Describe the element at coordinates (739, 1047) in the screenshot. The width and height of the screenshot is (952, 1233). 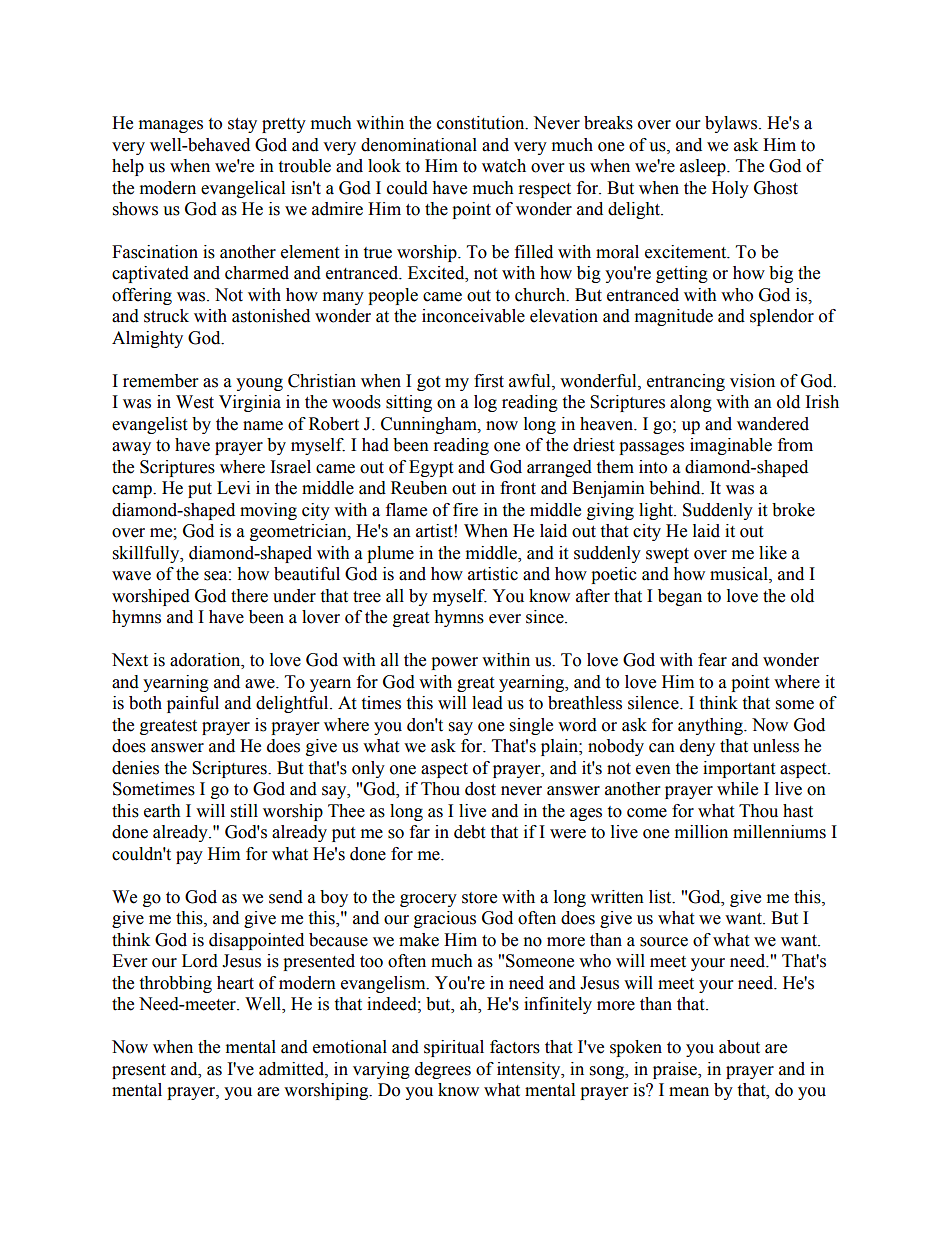
I see `about` at that location.
